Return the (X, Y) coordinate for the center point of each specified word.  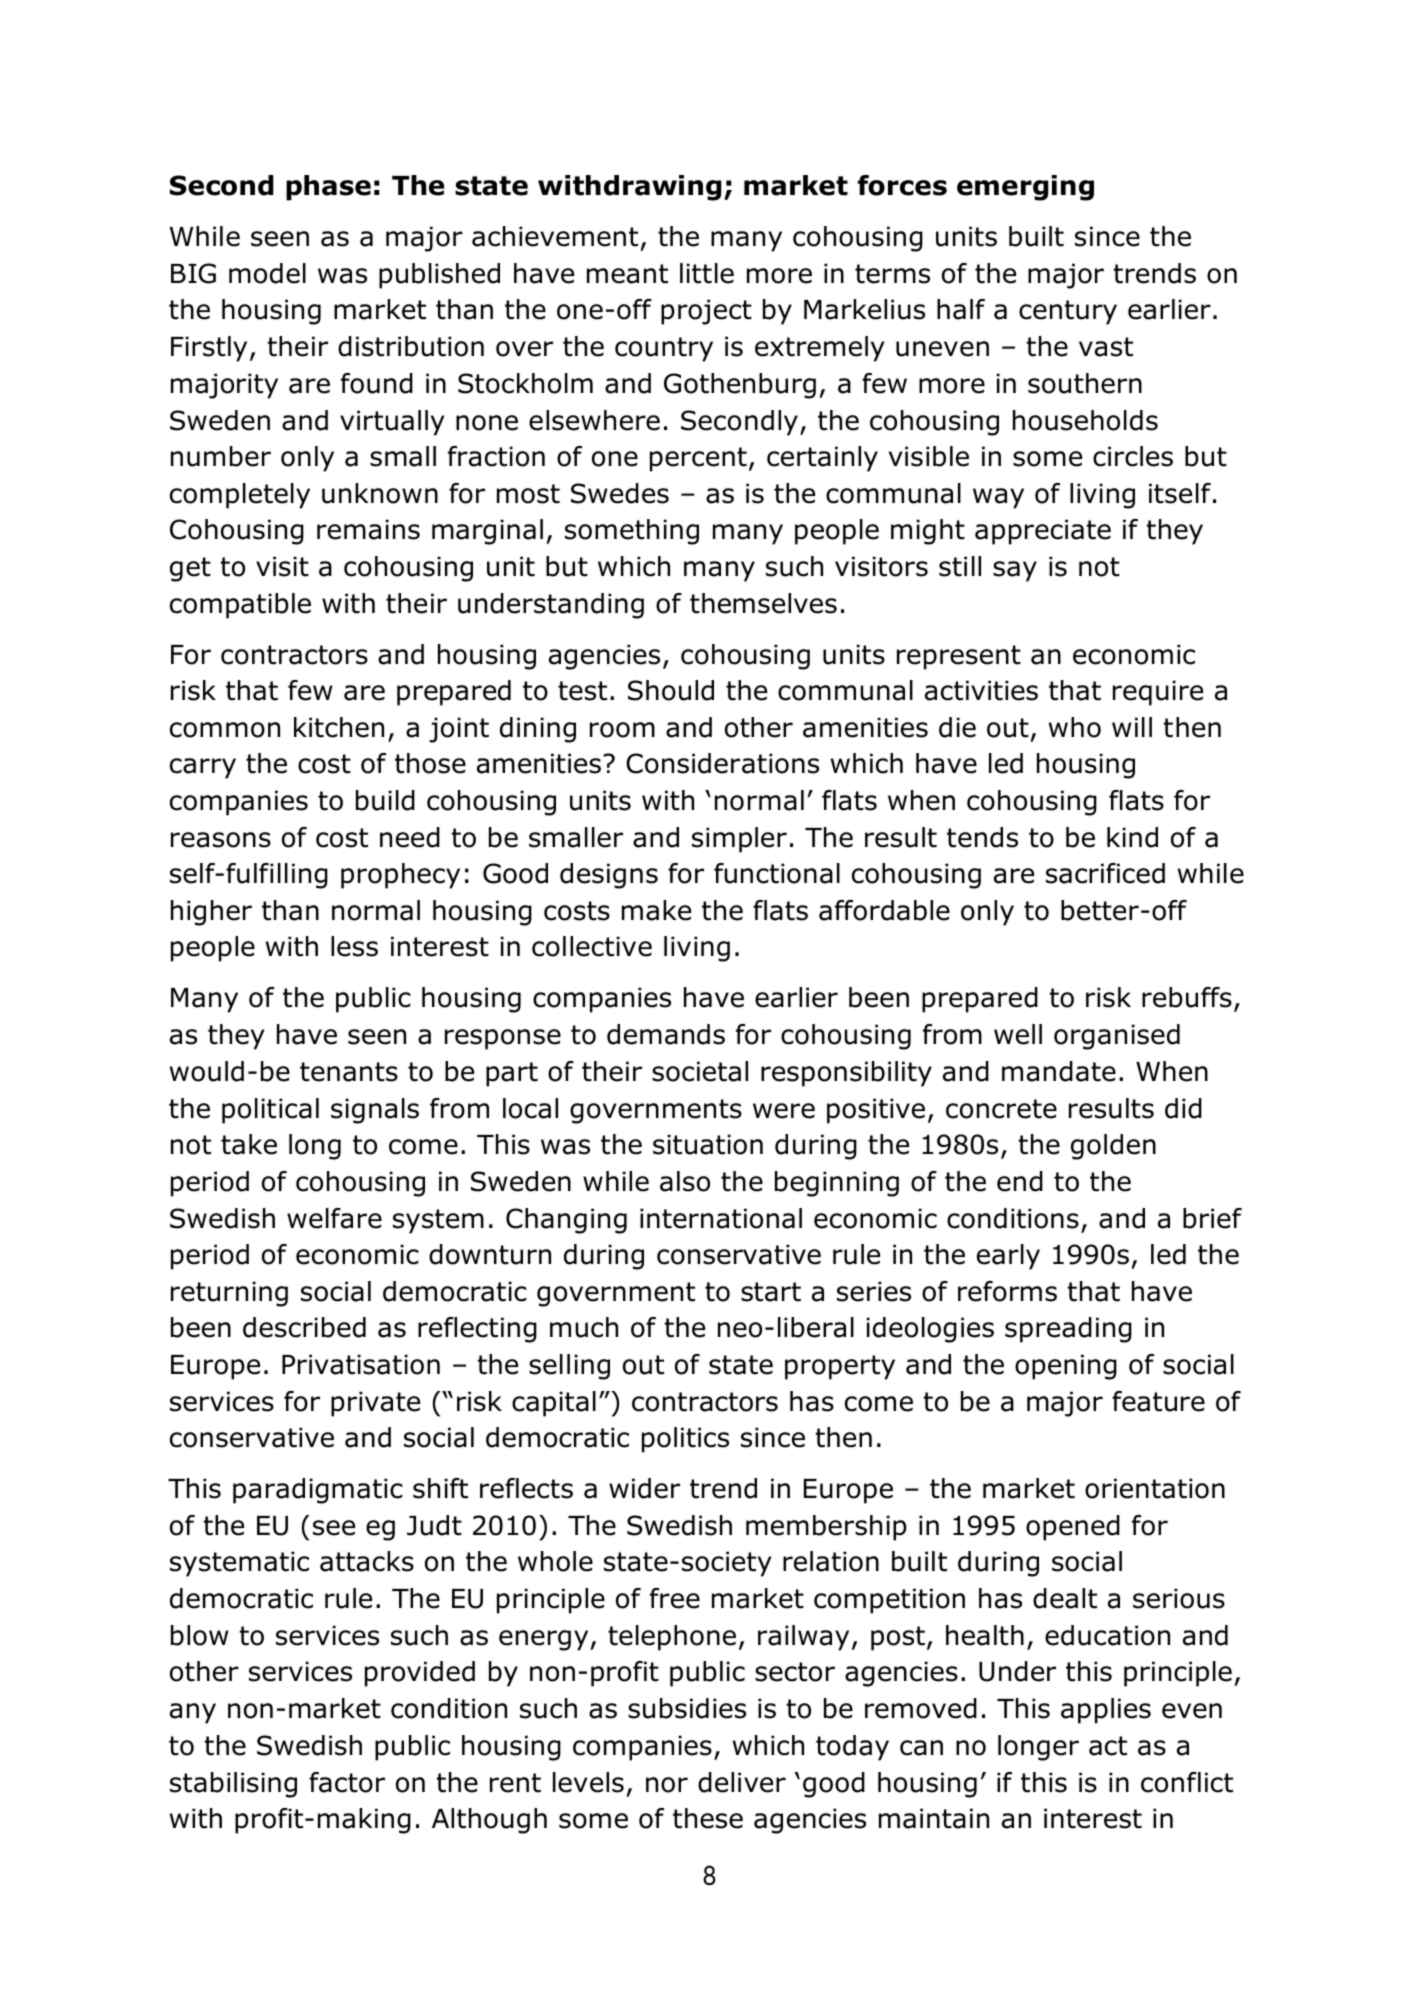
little (707, 273)
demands (666, 1034)
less (354, 946)
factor (347, 1782)
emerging (1025, 188)
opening (1066, 1367)
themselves (763, 603)
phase (328, 188)
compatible (240, 606)
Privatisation (361, 1364)
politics (685, 1440)
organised (1117, 1037)
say (1015, 571)
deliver (742, 1782)
